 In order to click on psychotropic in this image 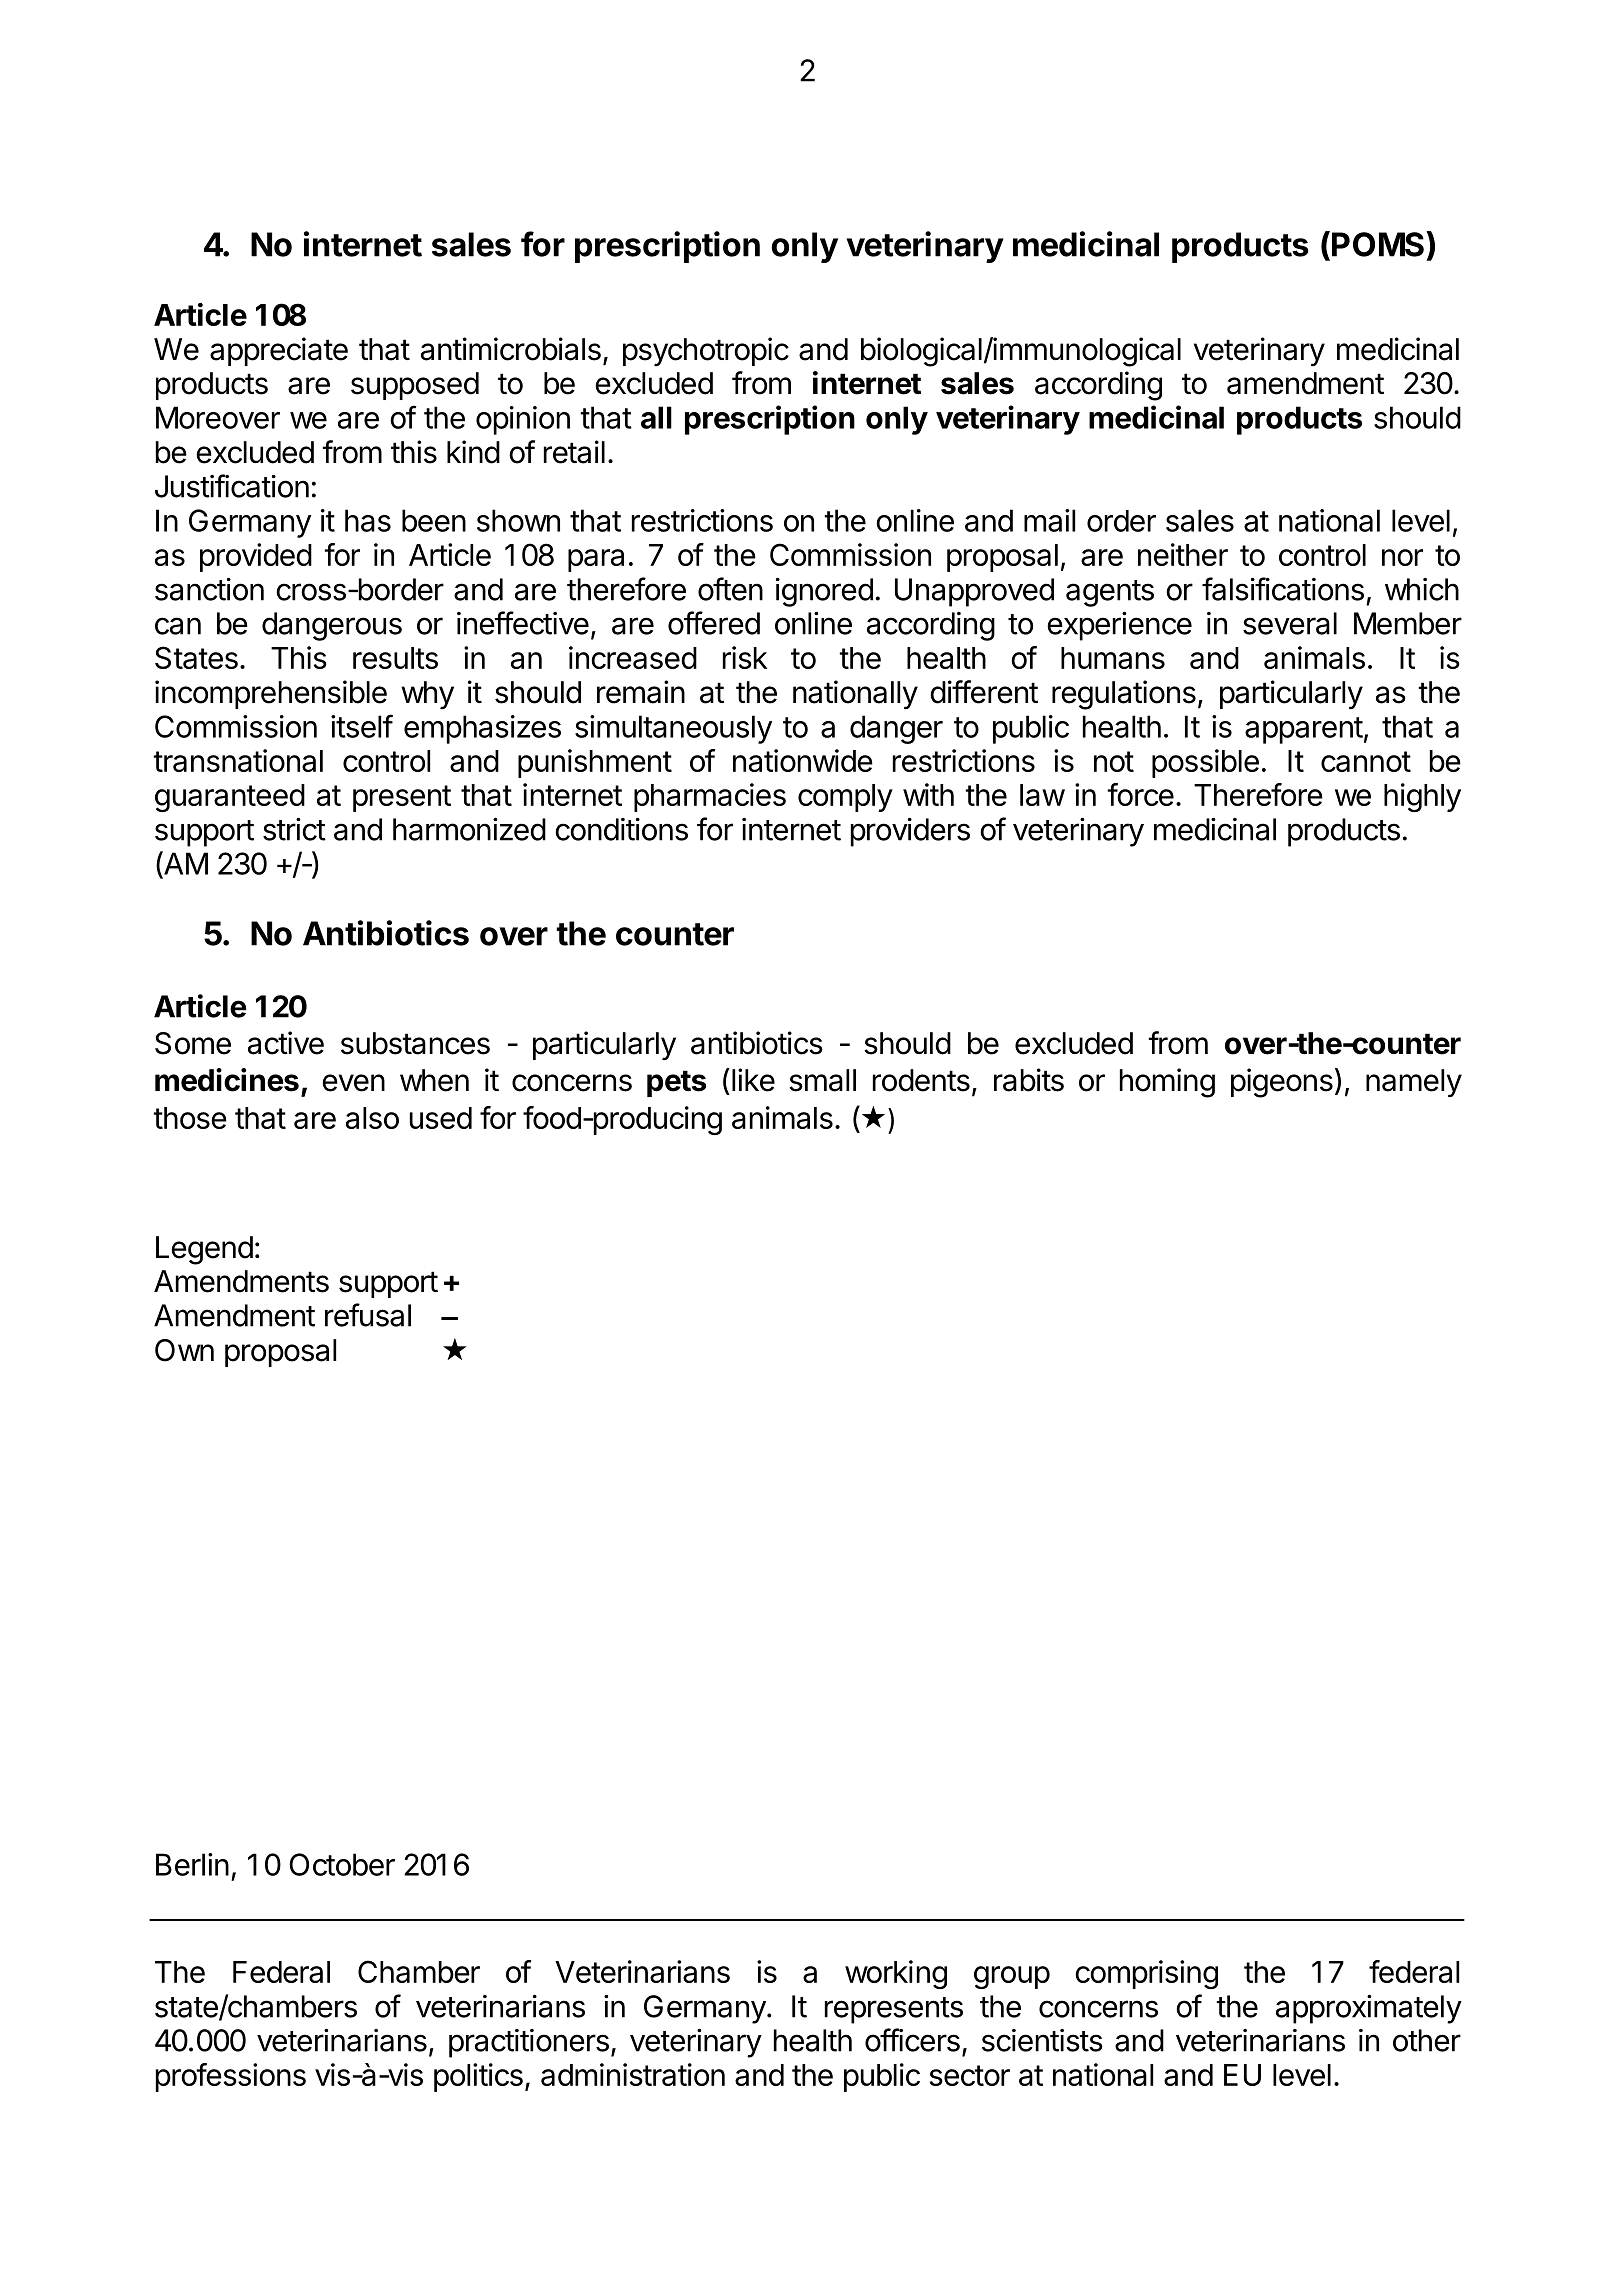, I will do `click(706, 351)`.
